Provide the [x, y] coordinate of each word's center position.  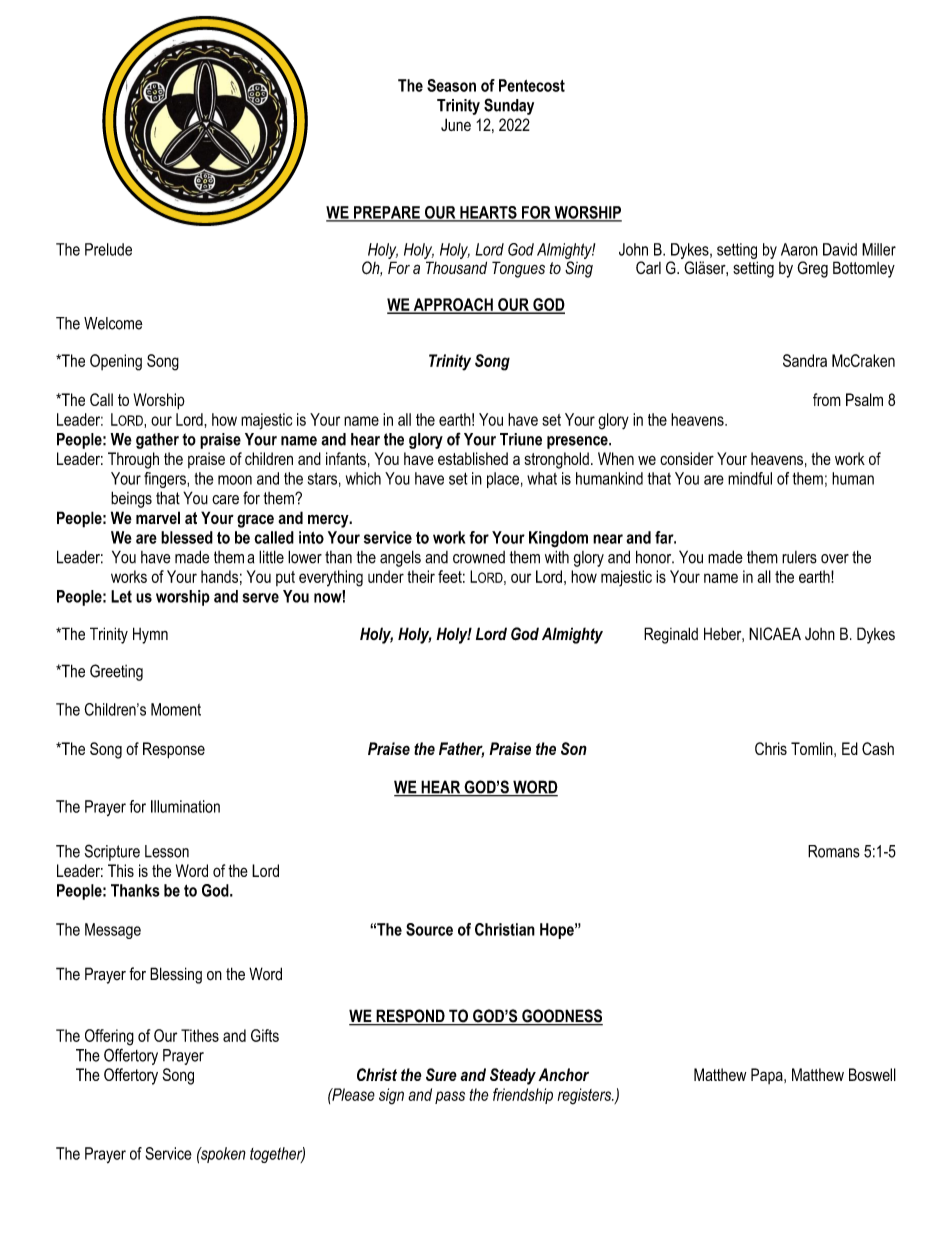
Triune [521, 439]
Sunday [509, 106]
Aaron [799, 249]
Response [174, 750]
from [827, 399]
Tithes [200, 1035]
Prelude [108, 249]
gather [157, 441]
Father [461, 750]
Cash [878, 748]
